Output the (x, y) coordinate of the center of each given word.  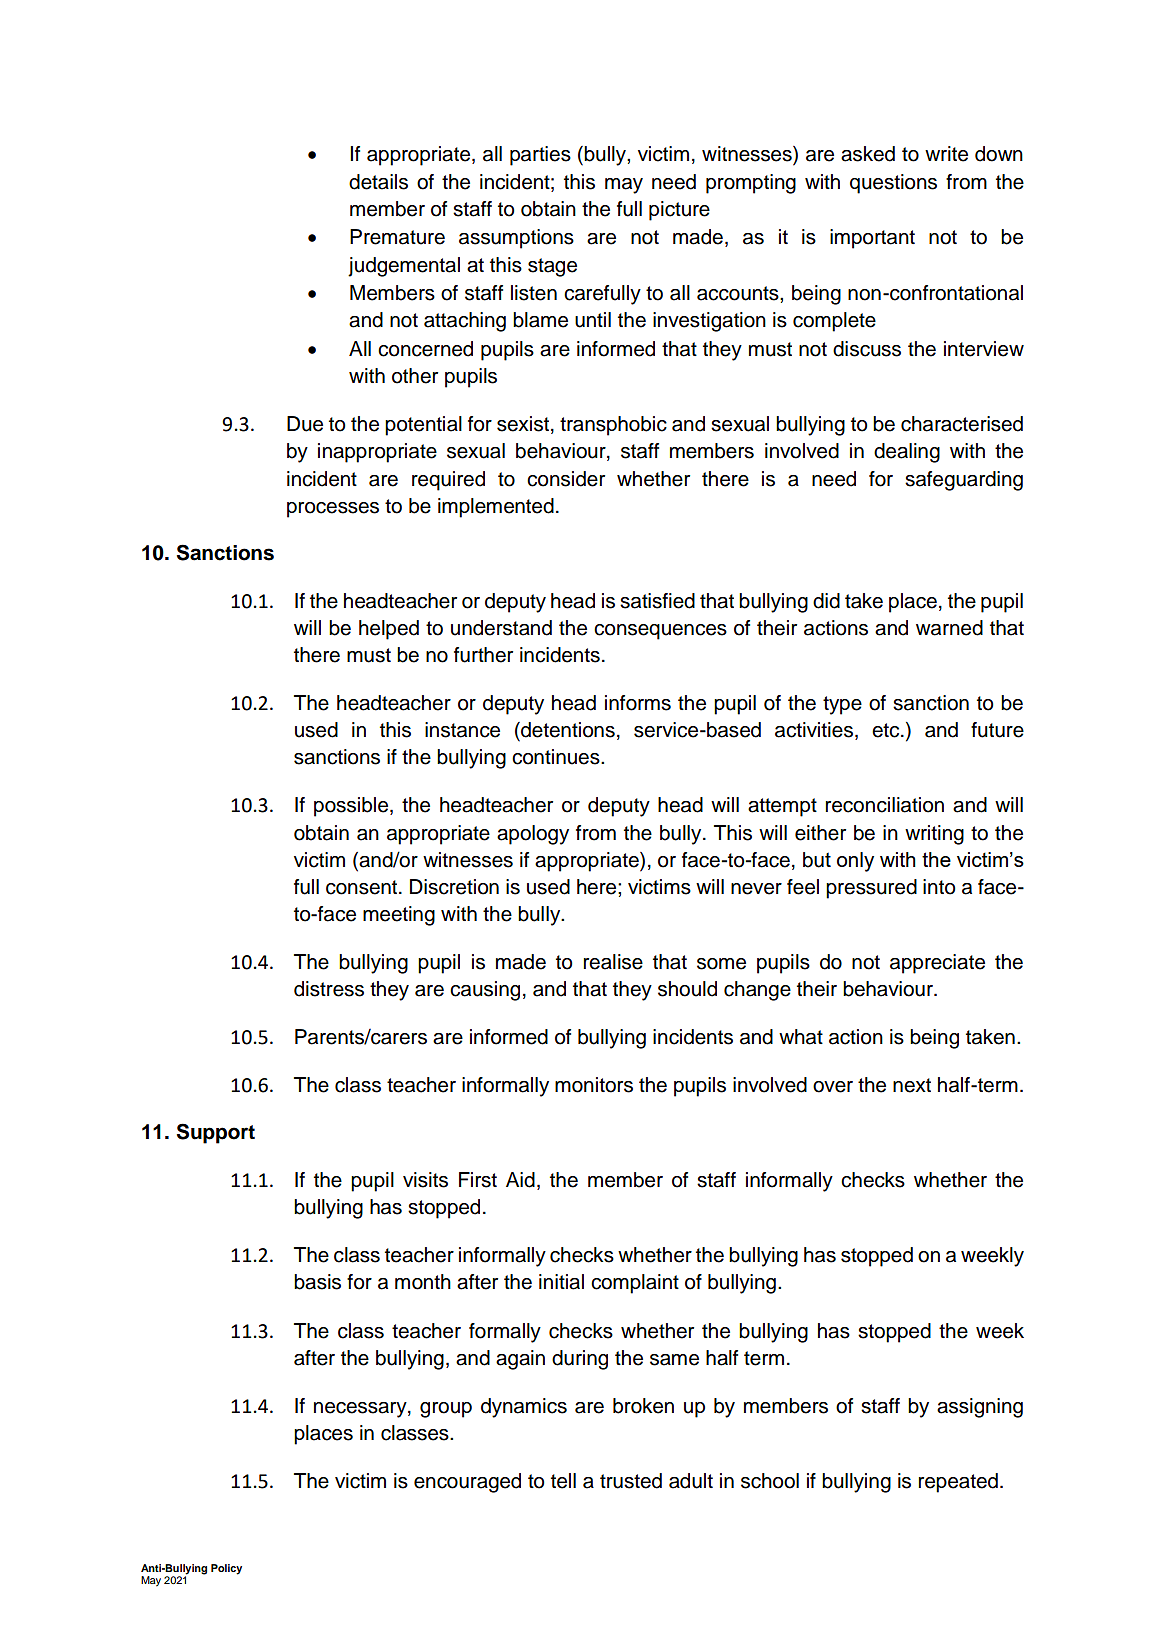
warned (949, 628)
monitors (594, 1085)
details (378, 182)
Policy (226, 1569)
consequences (660, 632)
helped (389, 630)
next (912, 1085)
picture (679, 211)
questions (893, 184)
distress (329, 989)
